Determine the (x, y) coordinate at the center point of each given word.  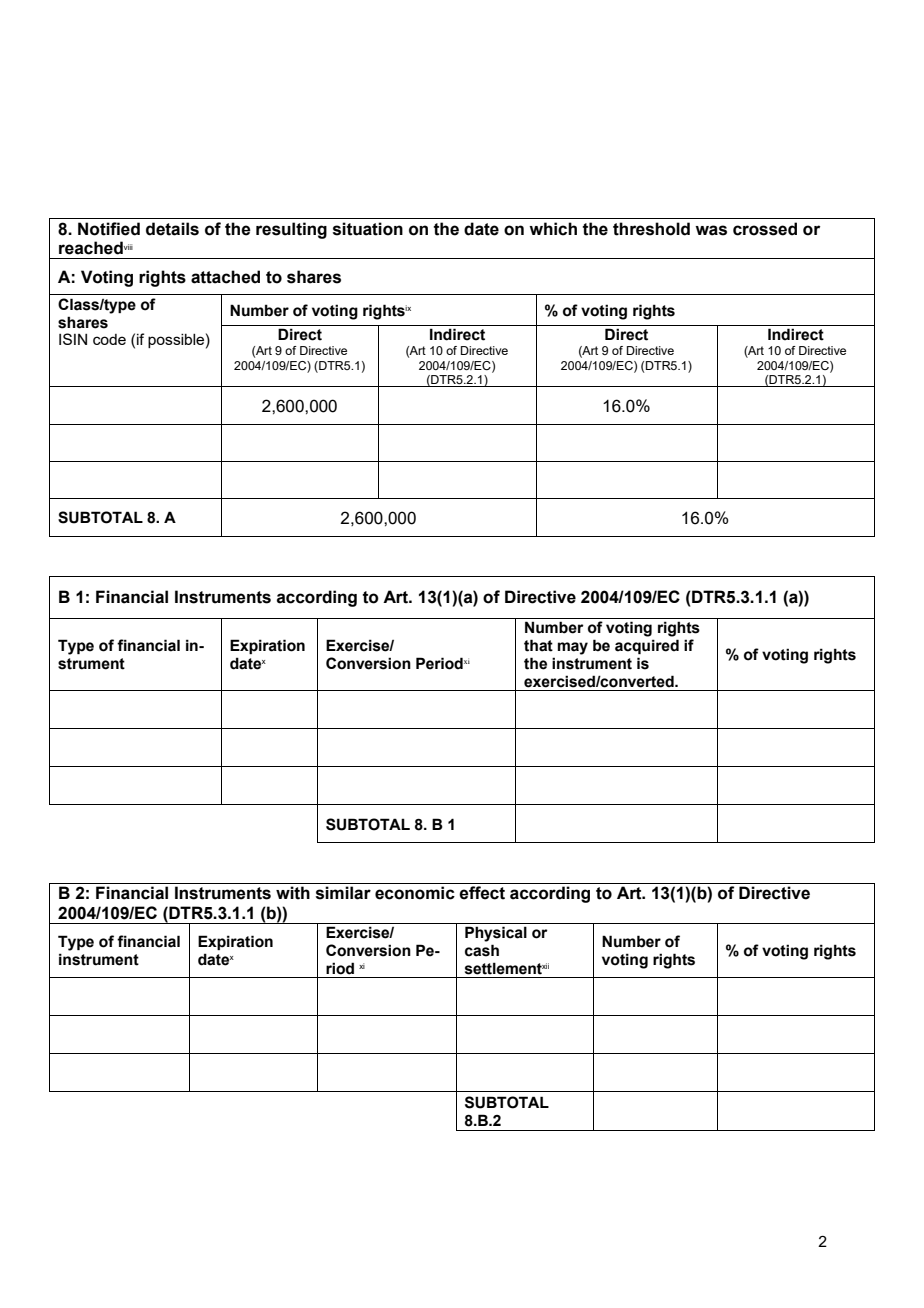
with (293, 893)
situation (368, 229)
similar (343, 893)
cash (482, 950)
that (538, 645)
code (109, 339)
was (711, 230)
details (172, 229)
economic (415, 893)
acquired (647, 646)
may (573, 648)
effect (482, 893)
